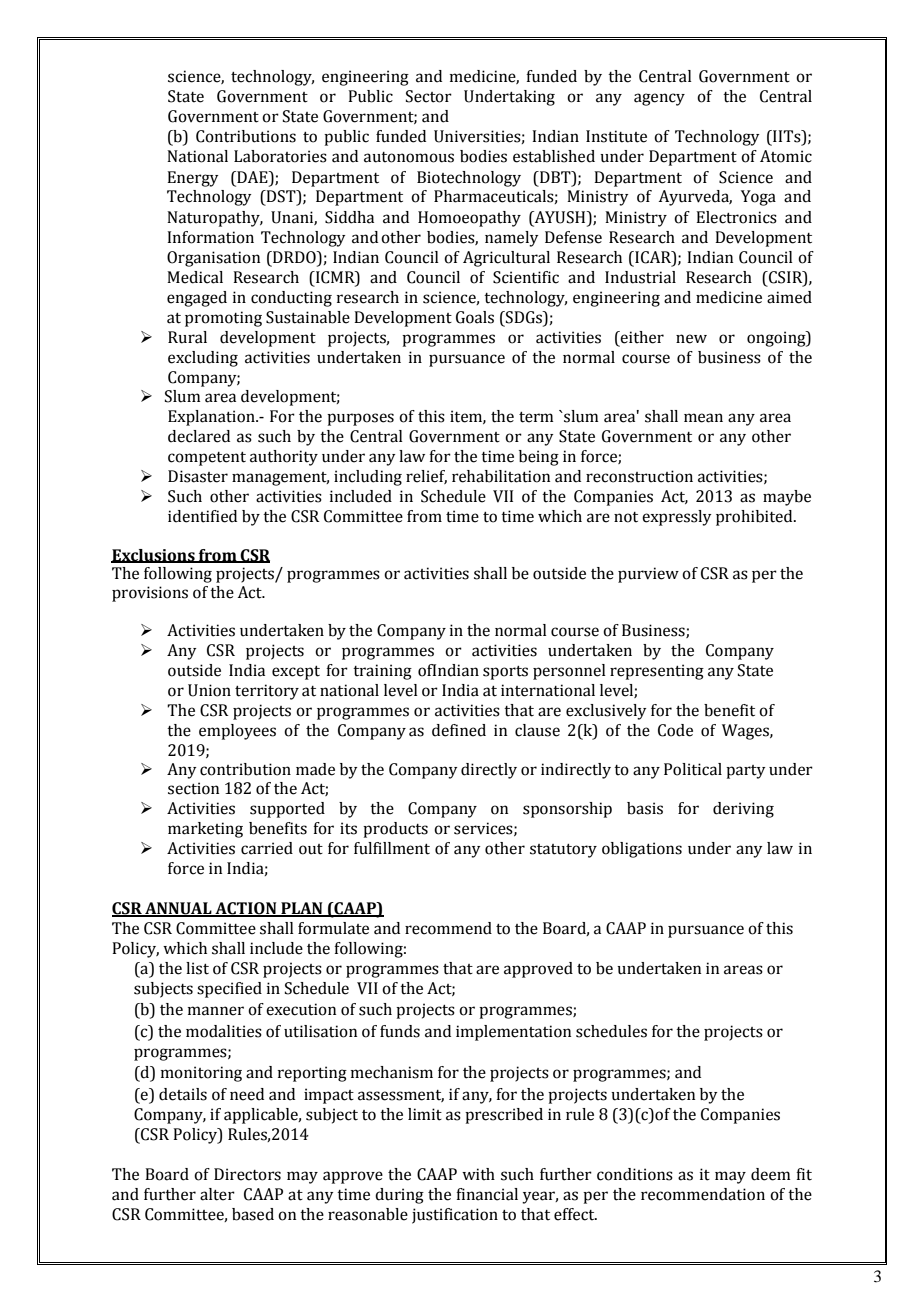 This screenshot has width=924, height=1308. I want to click on DAE, so click(252, 177).
